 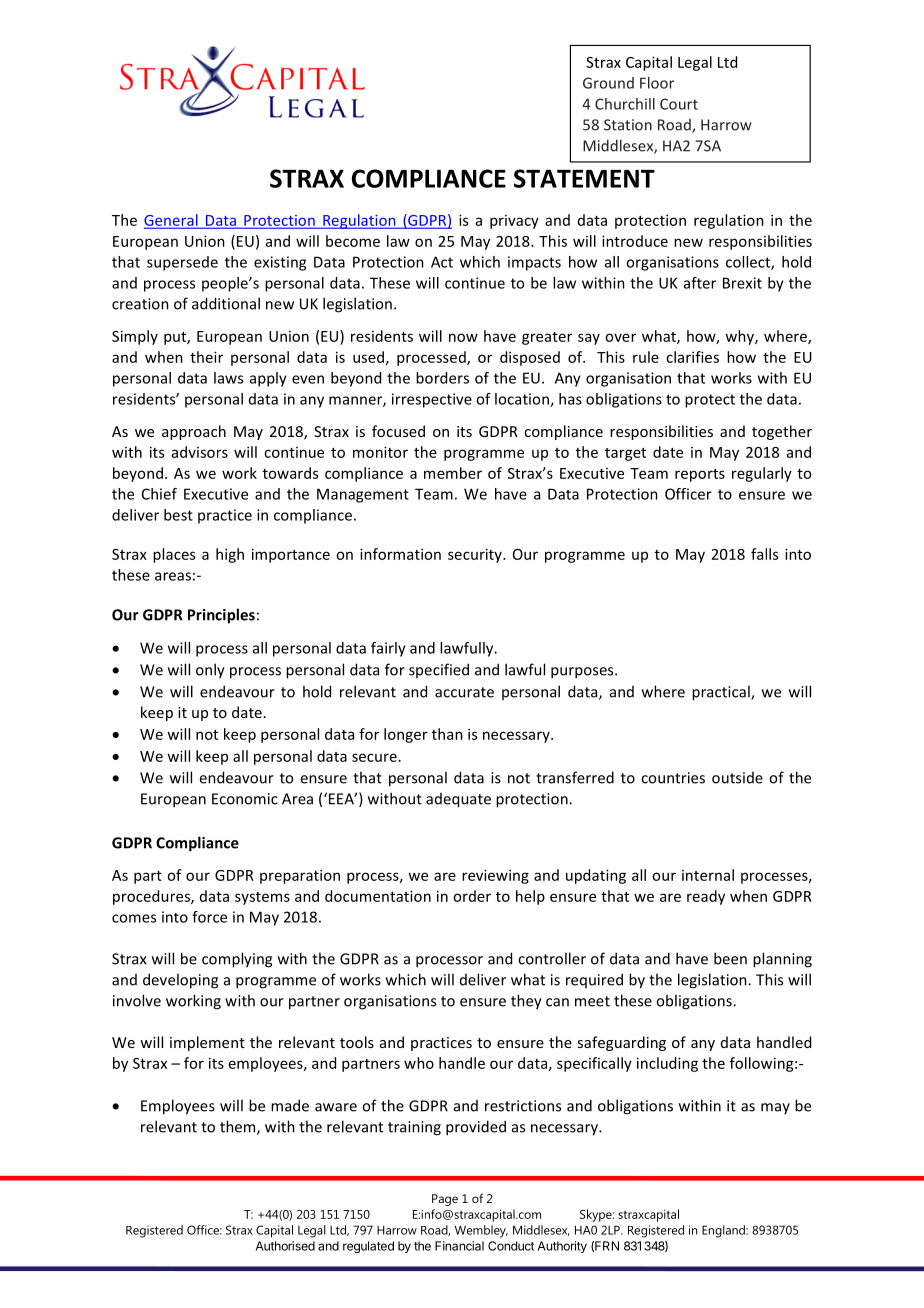 I want to click on reports, so click(x=700, y=475).
